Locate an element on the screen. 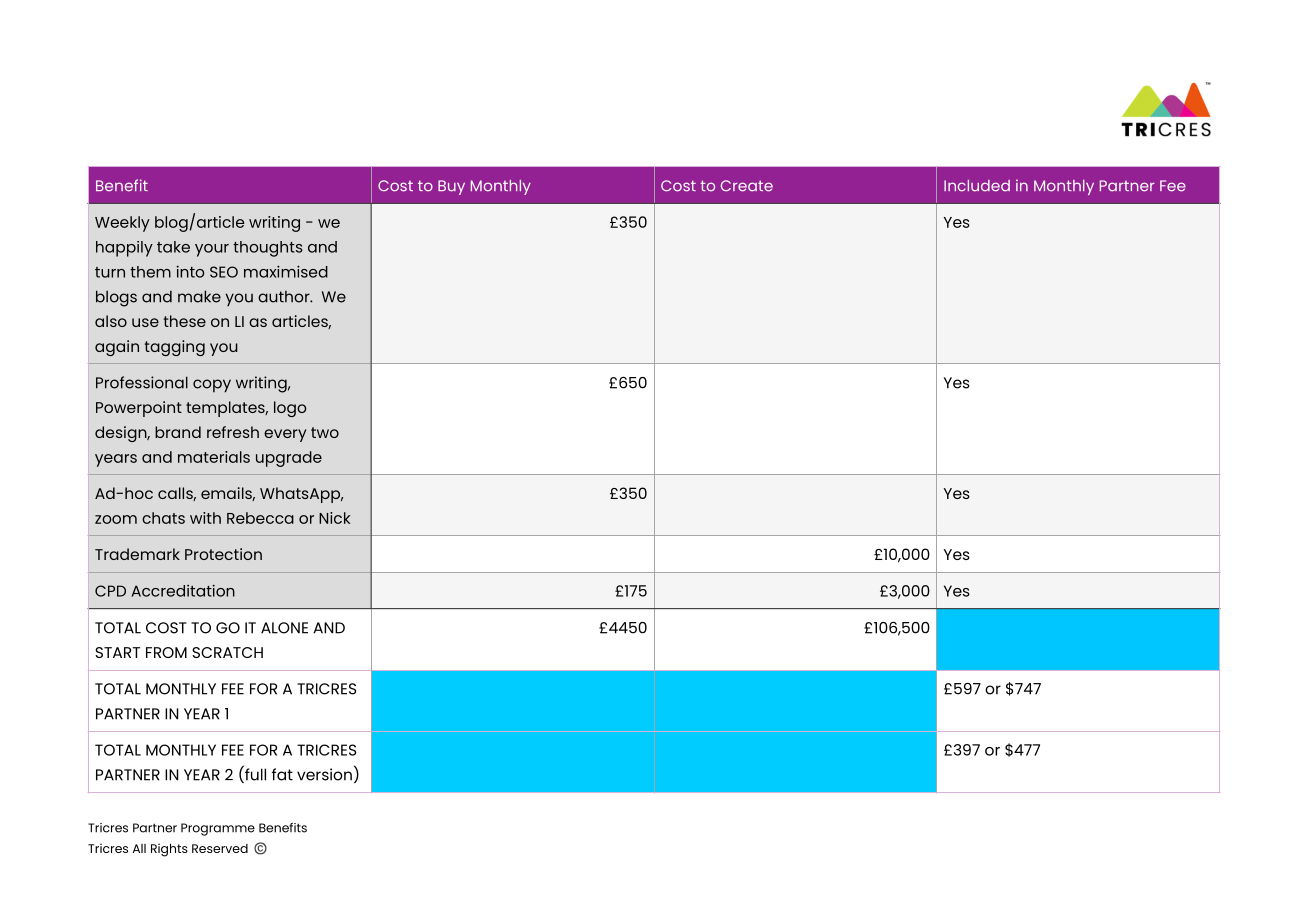 Image resolution: width=1308 pixels, height=924 pixels. version is located at coordinates (324, 774).
